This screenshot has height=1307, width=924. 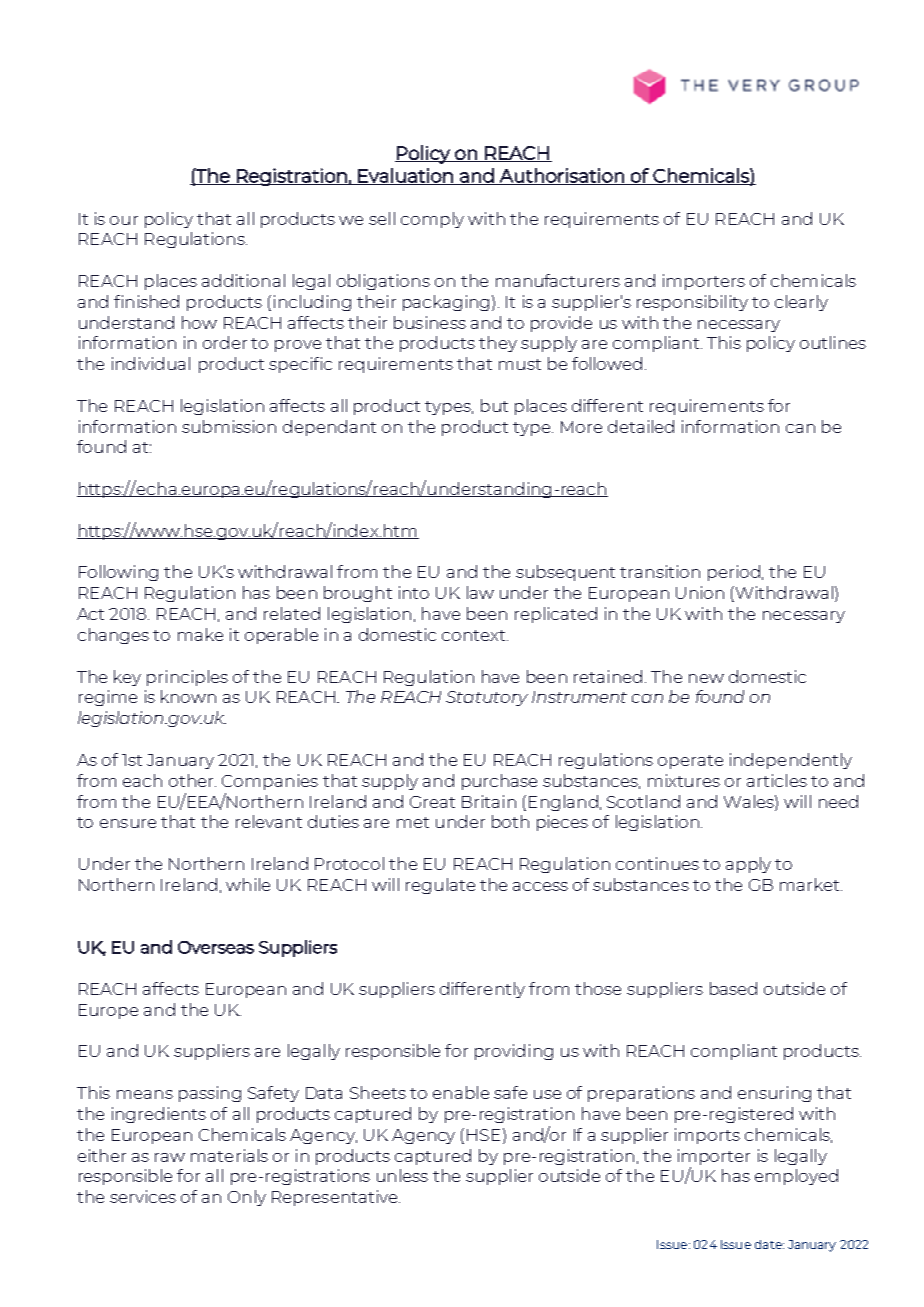 What do you see at coordinates (440, 886) in the screenshot?
I see `regulate` at bounding box center [440, 886].
